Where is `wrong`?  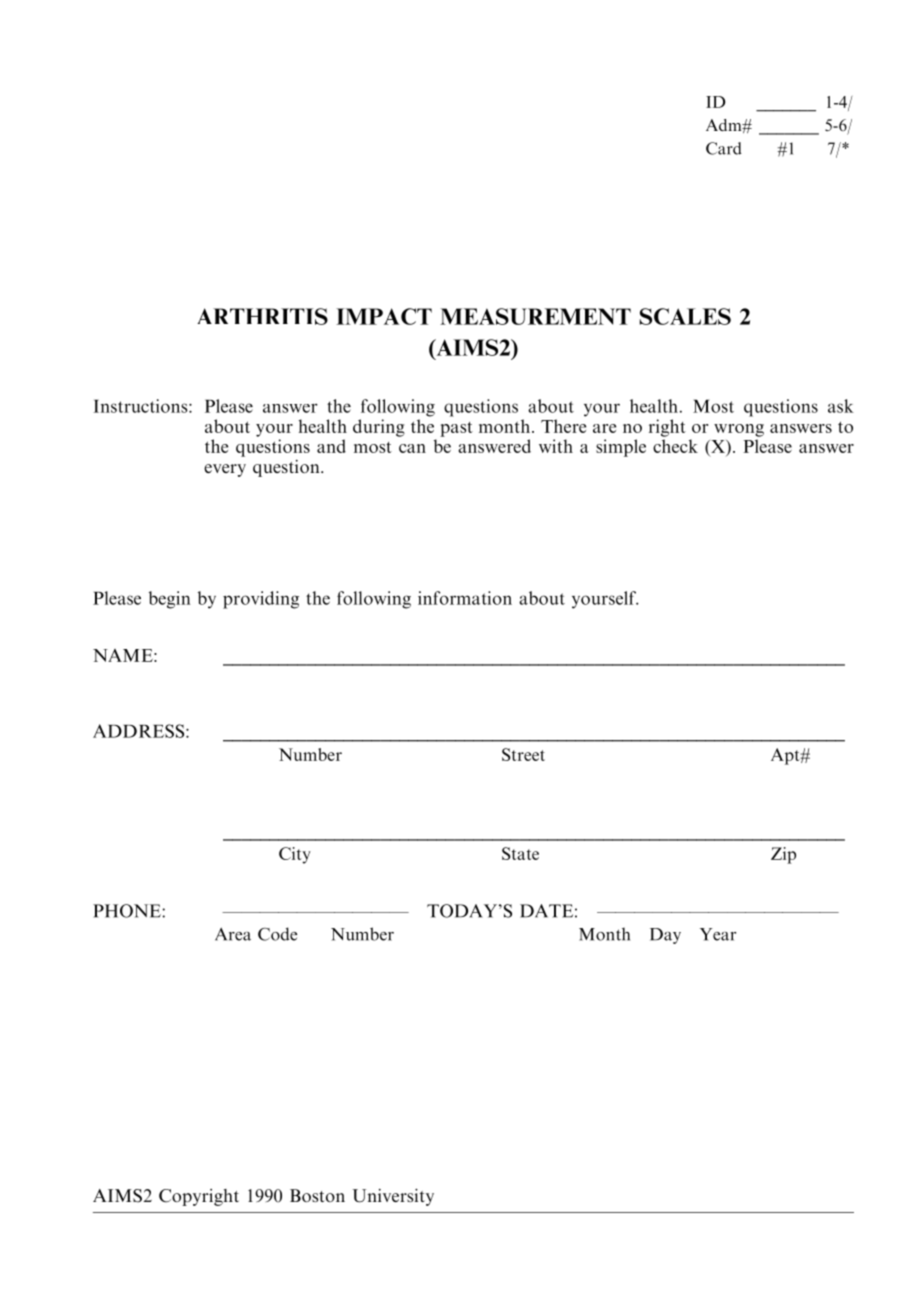 wrong is located at coordinates (739, 430).
